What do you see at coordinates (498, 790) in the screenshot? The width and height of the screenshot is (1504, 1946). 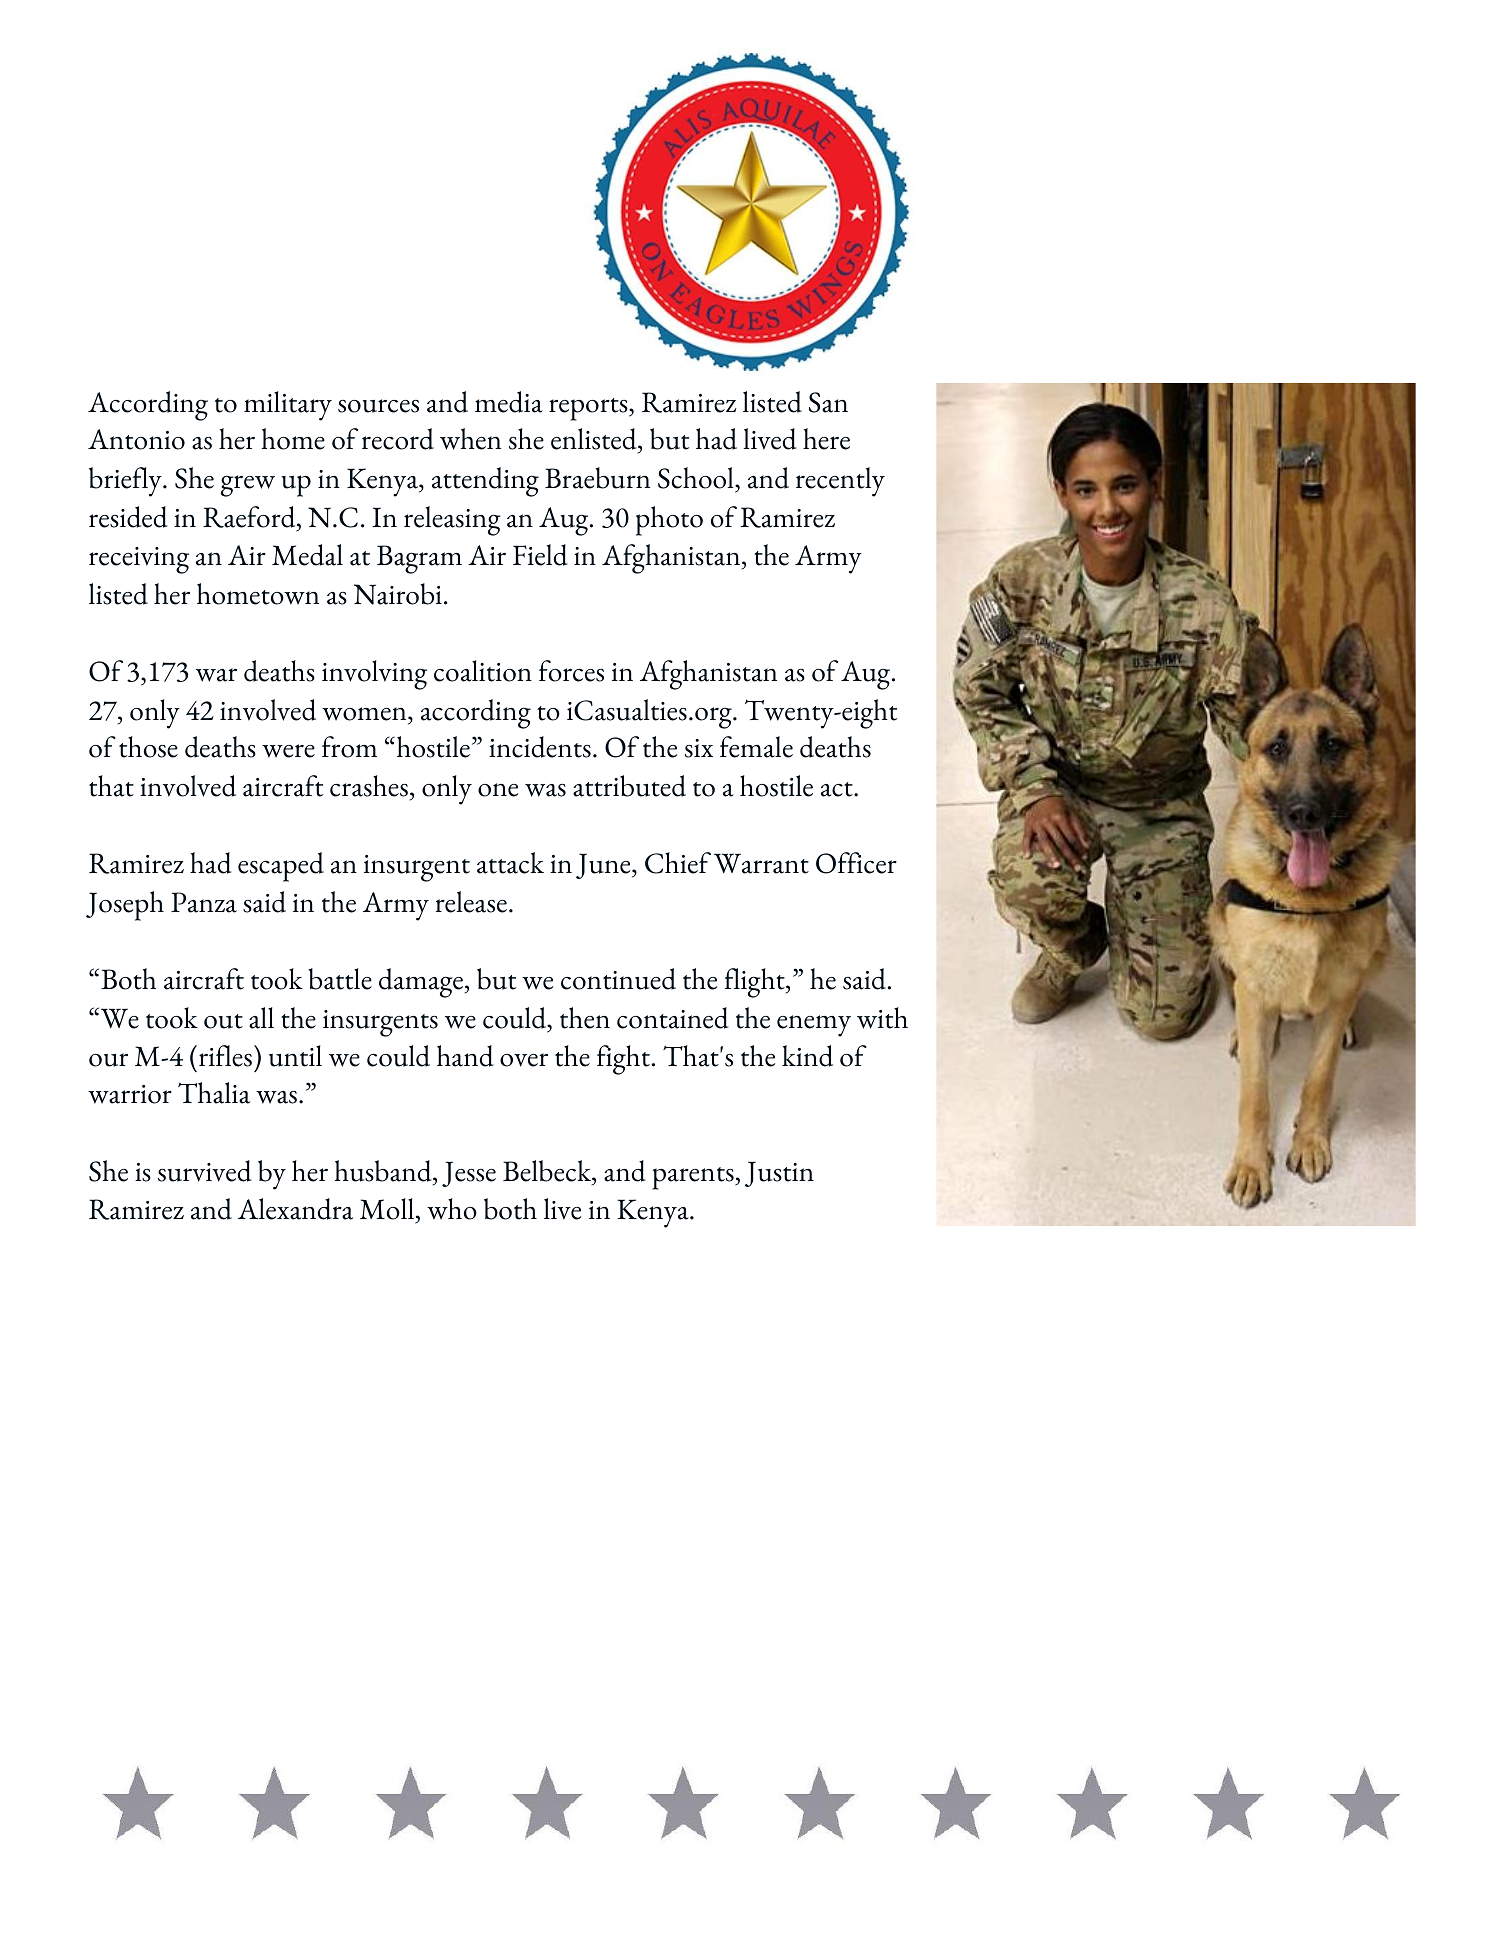 I see `one` at bounding box center [498, 790].
